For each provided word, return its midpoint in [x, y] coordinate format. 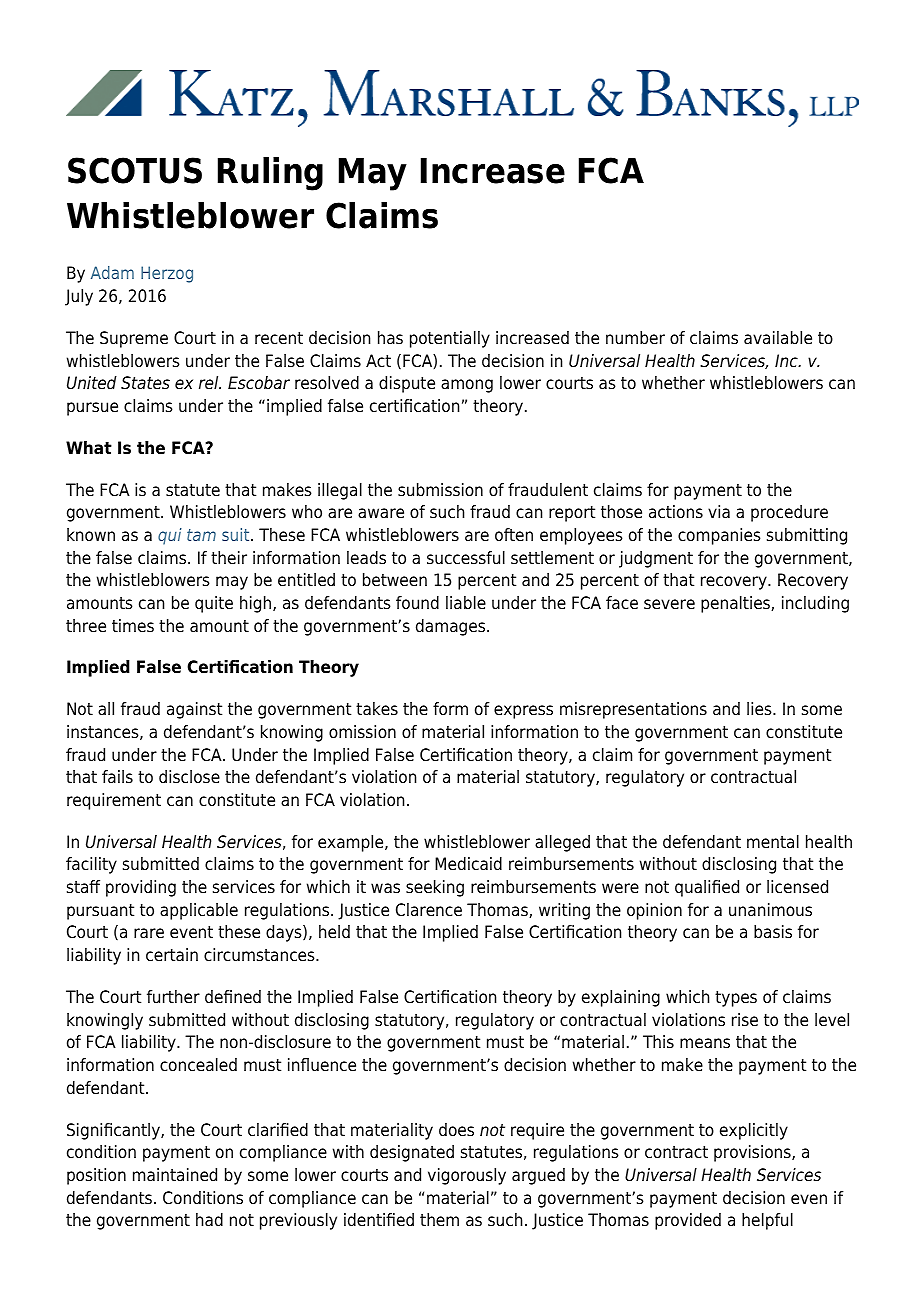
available [778, 338]
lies [760, 709]
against [194, 710]
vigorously [467, 1176]
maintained [175, 1175]
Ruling [270, 174]
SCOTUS [135, 170]
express [523, 712]
